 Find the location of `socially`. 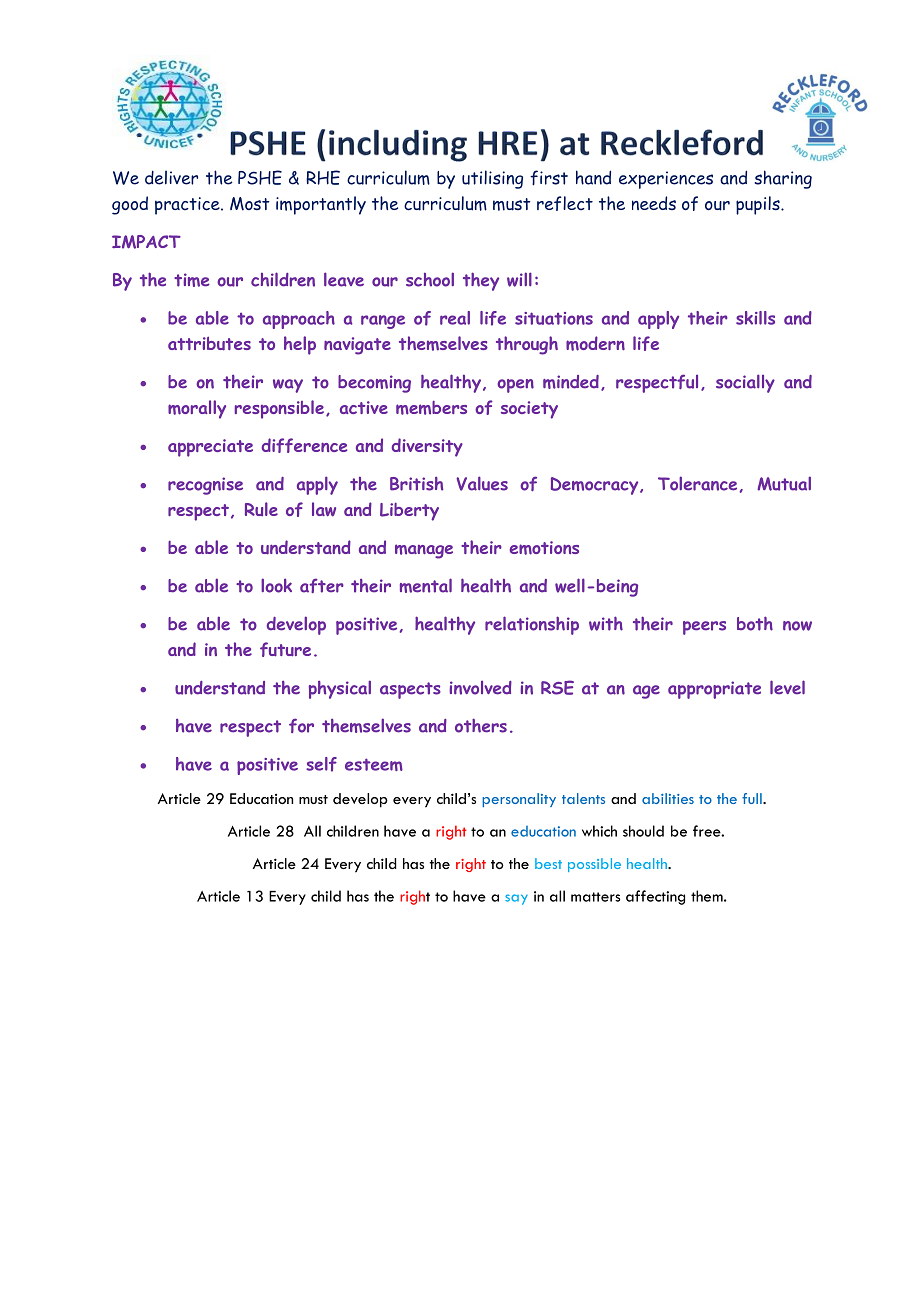

socially is located at coordinates (745, 383).
